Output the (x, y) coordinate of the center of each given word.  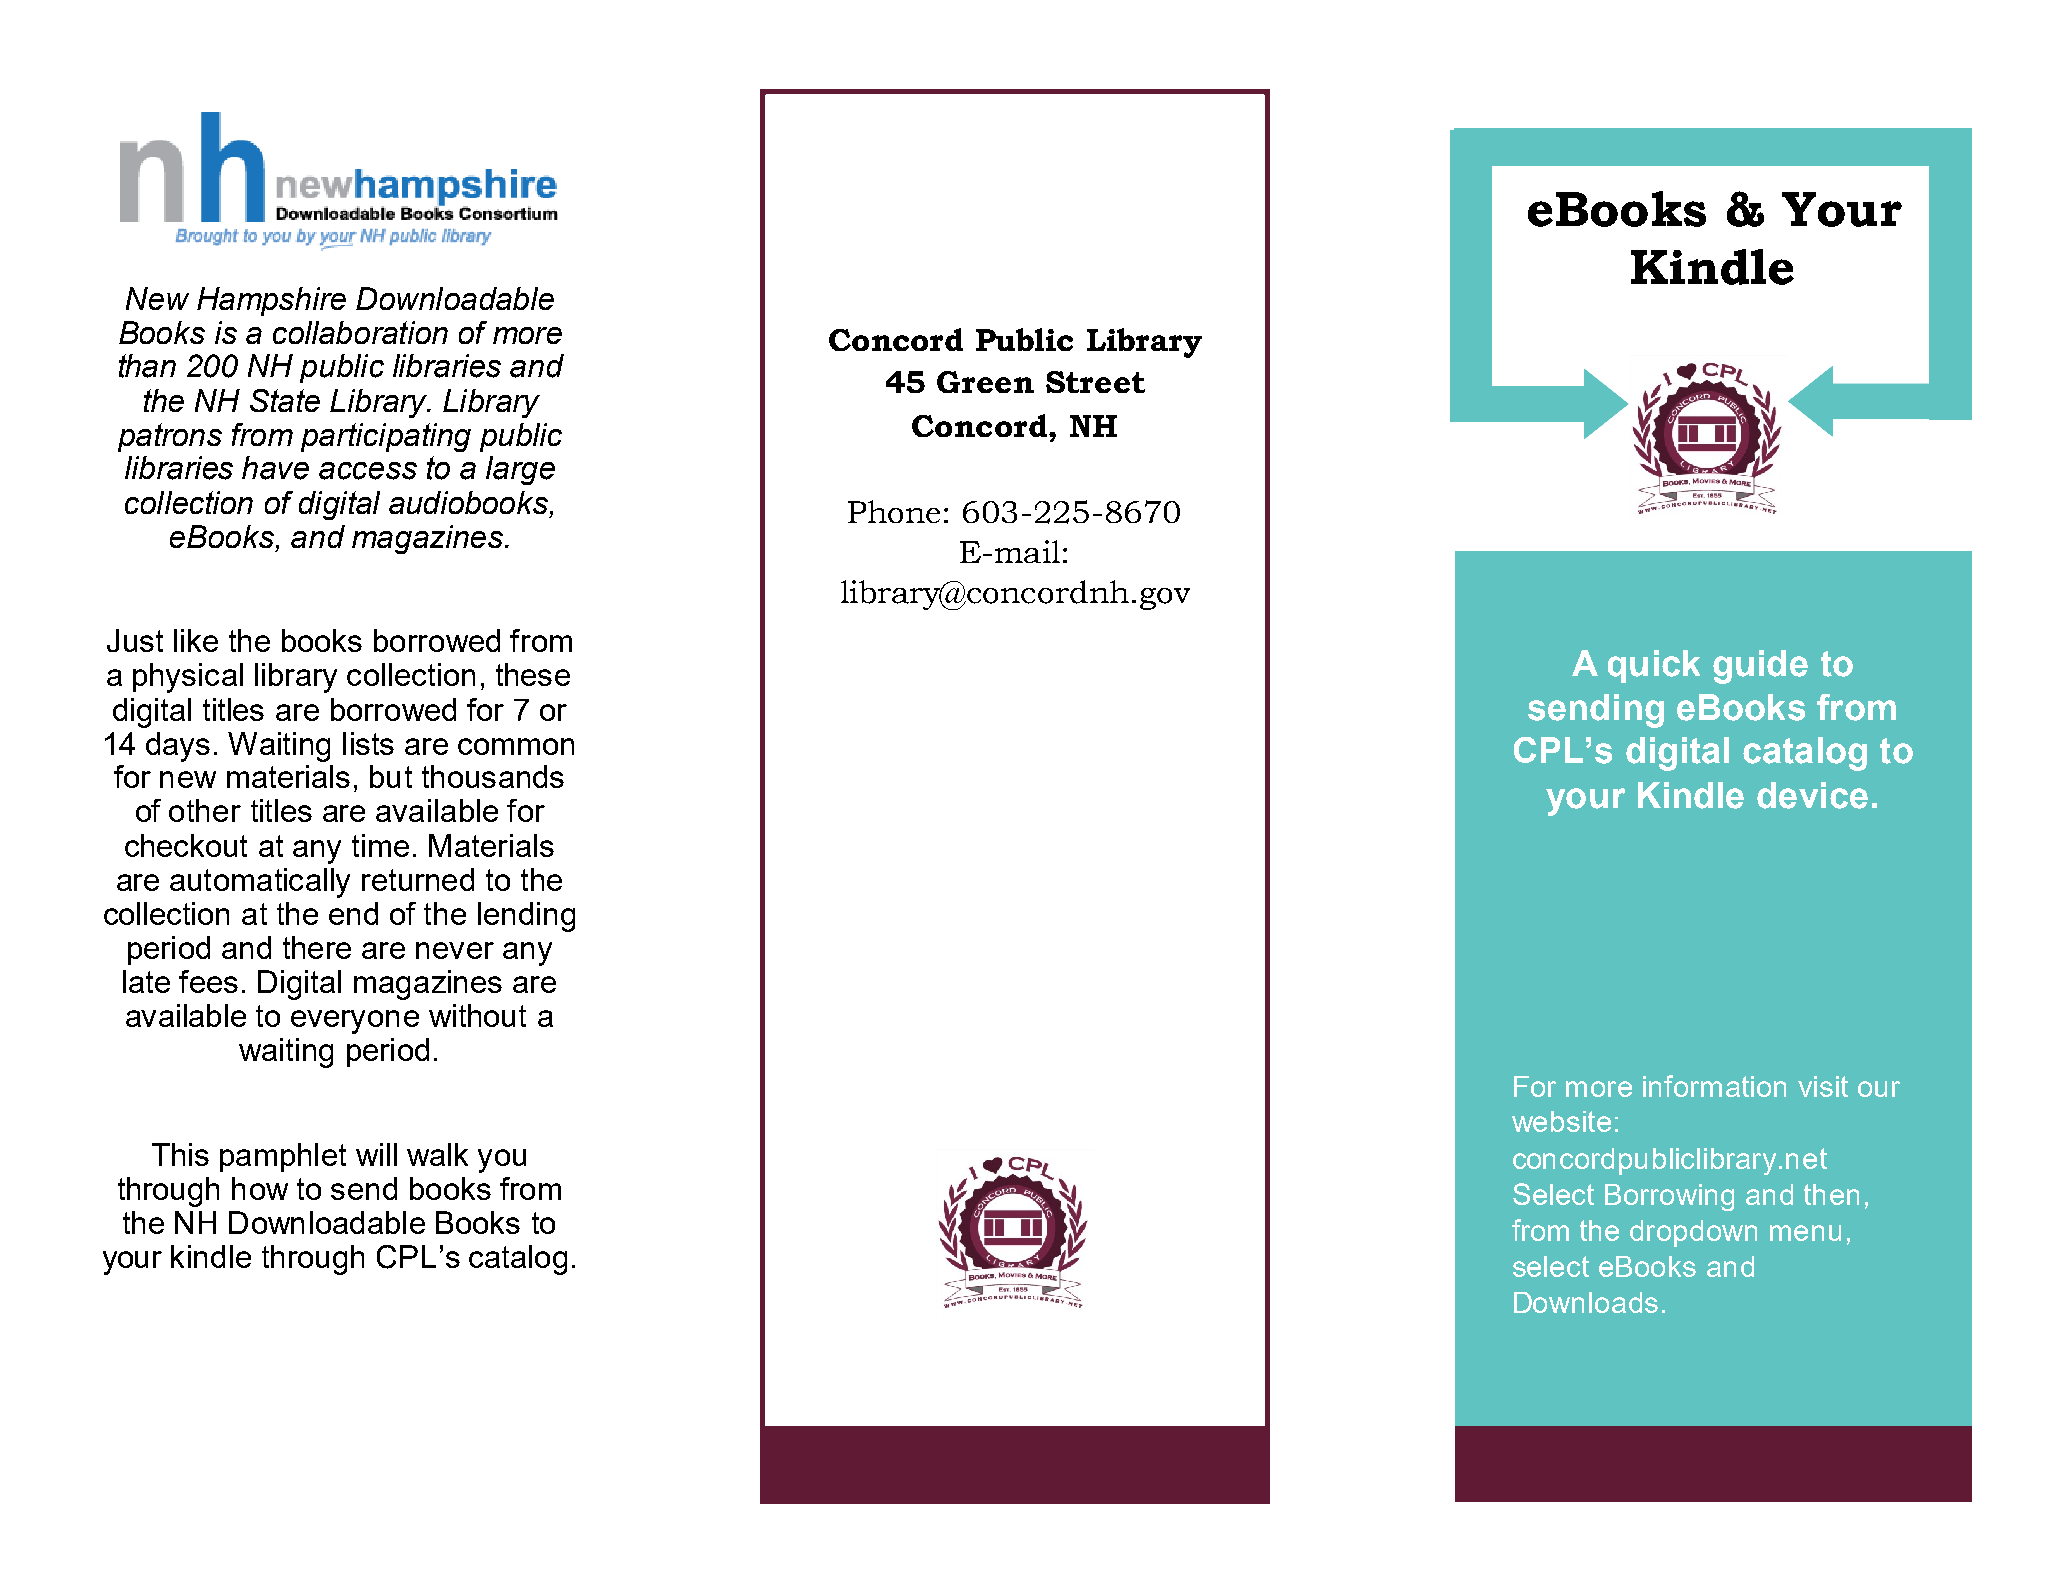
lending (526, 917)
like (196, 640)
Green (985, 382)
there (317, 947)
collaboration (360, 332)
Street (1095, 382)
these (533, 674)
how (260, 1188)
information (1714, 1086)
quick (1654, 666)
